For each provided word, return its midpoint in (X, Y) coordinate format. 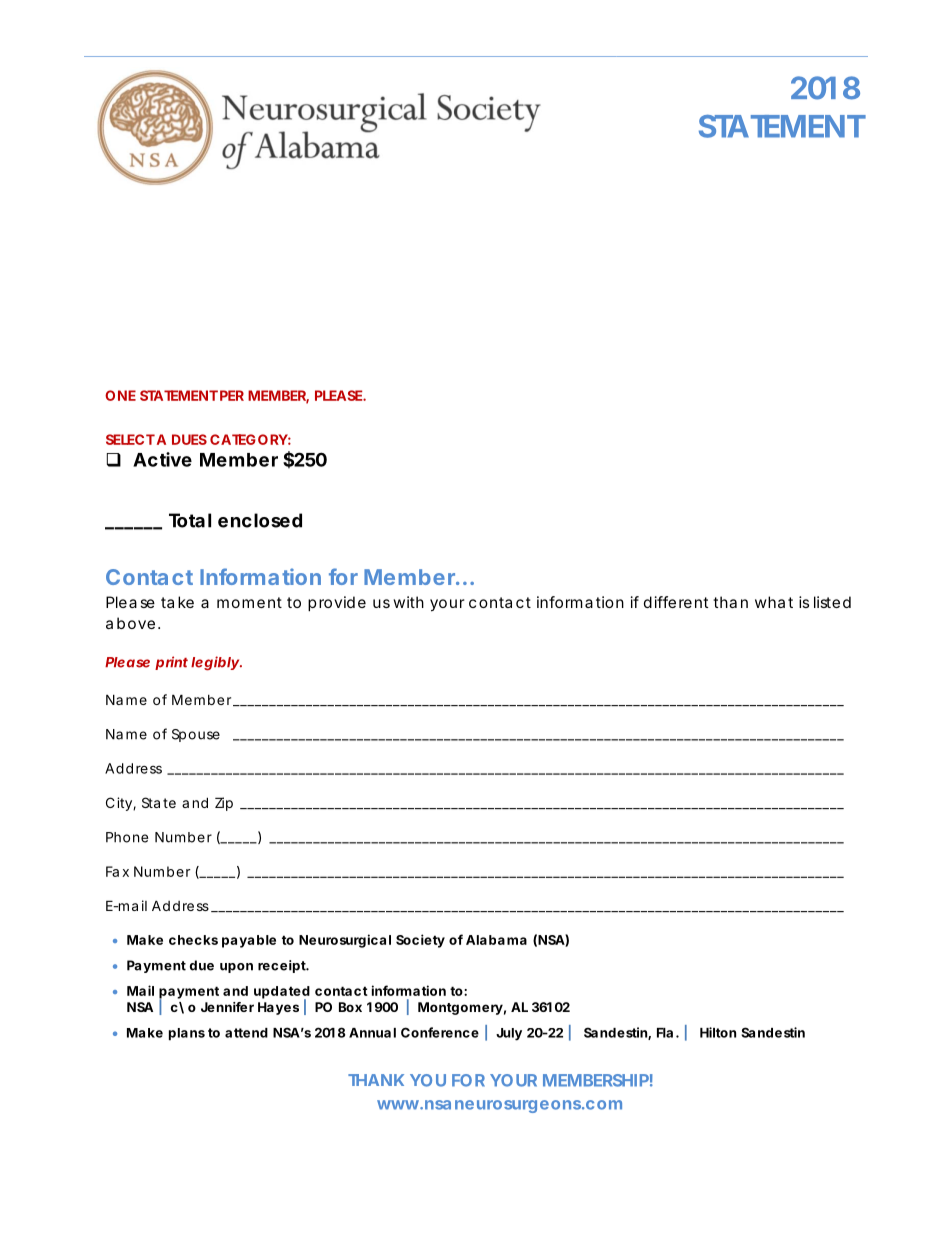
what (774, 602)
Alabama (496, 940)
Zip (224, 804)
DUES (189, 439)
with (408, 602)
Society (420, 941)
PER (232, 395)
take (177, 602)
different (676, 602)
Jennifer (227, 1007)
